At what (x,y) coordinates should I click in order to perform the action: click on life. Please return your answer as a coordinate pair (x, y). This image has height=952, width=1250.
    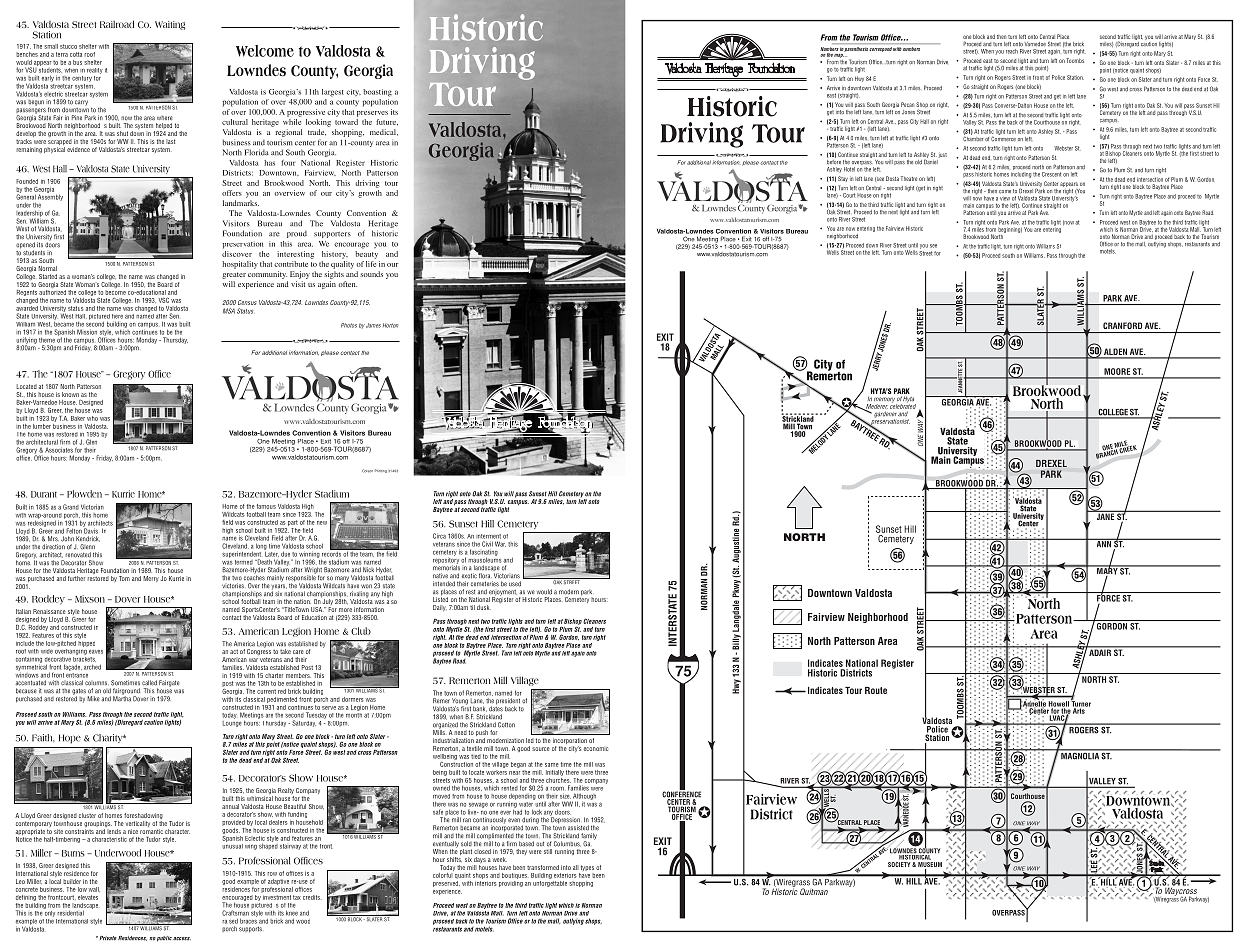
    Looking at the image, I should click on (371, 264).
